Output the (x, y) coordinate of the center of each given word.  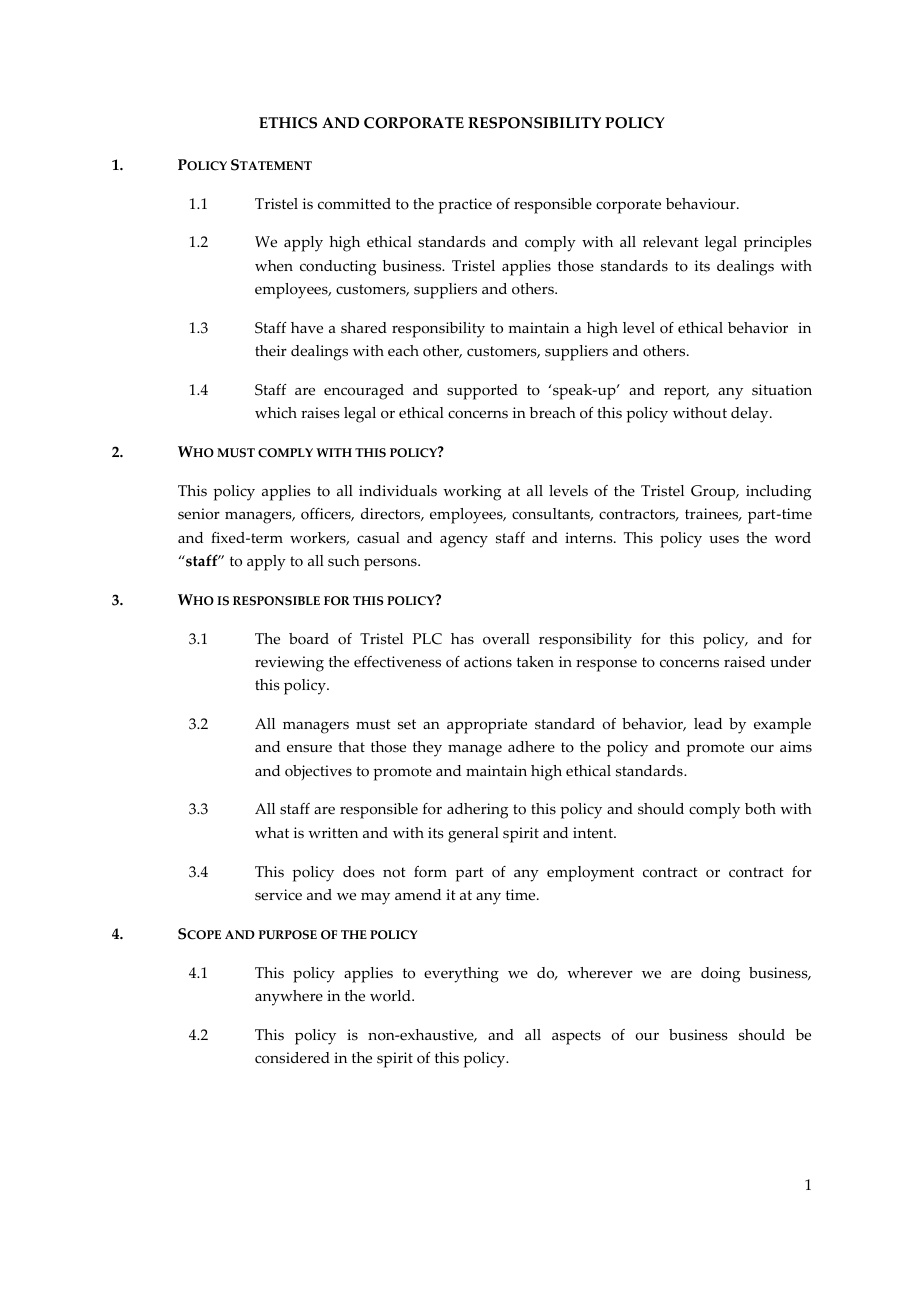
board (309, 639)
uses (724, 539)
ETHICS (288, 123)
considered (292, 1058)
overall (506, 639)
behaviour (702, 204)
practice (465, 206)
